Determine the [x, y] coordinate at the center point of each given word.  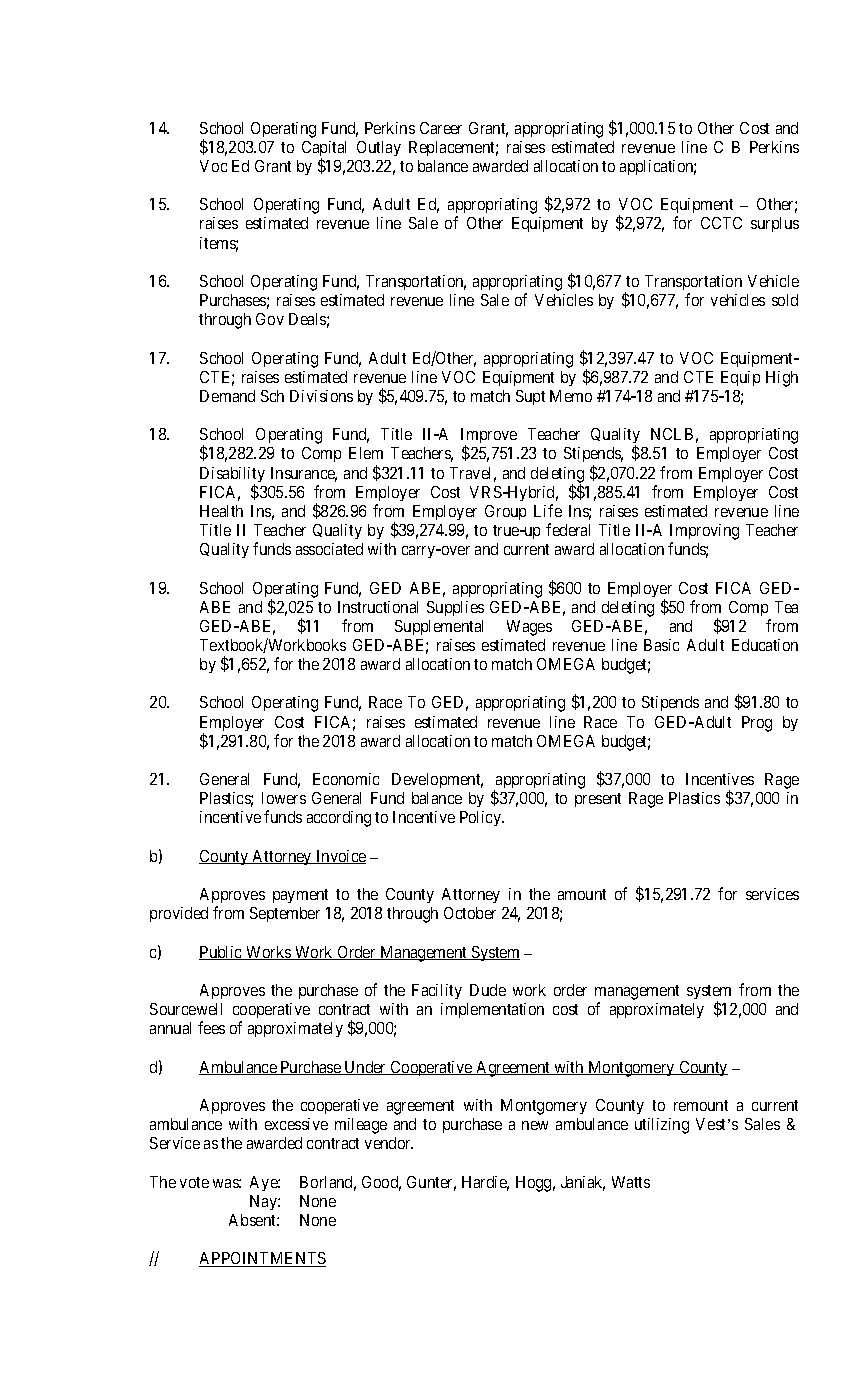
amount [582, 894]
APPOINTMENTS [262, 1259]
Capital [324, 150]
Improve [489, 437]
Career [441, 128]
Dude [488, 990]
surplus [775, 224]
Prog [757, 724]
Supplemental [439, 627]
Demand [227, 396]
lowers [284, 798]
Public [221, 953]
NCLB [672, 434]
